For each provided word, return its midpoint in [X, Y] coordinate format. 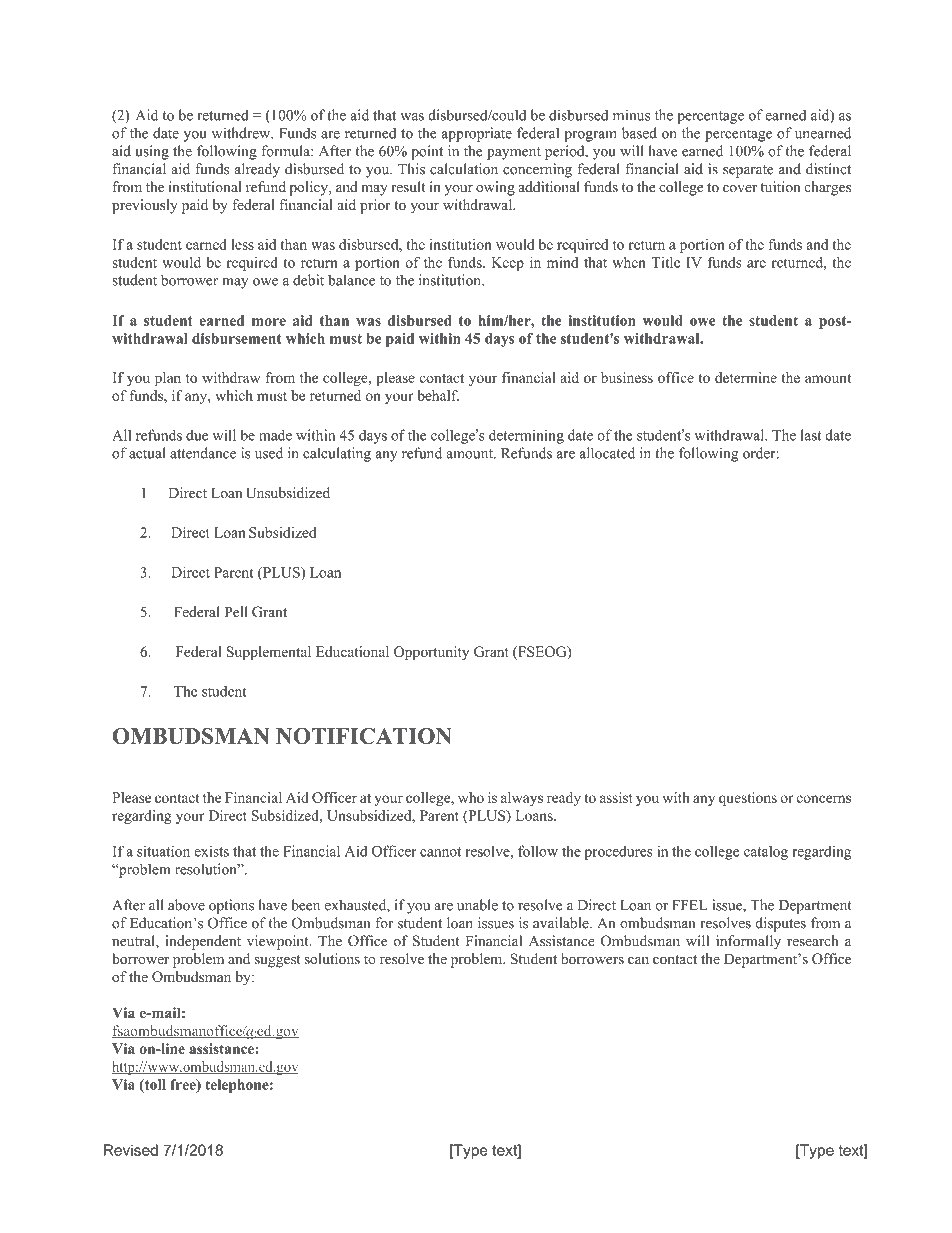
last [811, 435]
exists [211, 851]
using [152, 152]
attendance [203, 453]
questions [748, 799]
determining [526, 436]
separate [748, 171]
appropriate [477, 134]
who [471, 797]
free [184, 1085]
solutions [332, 959]
